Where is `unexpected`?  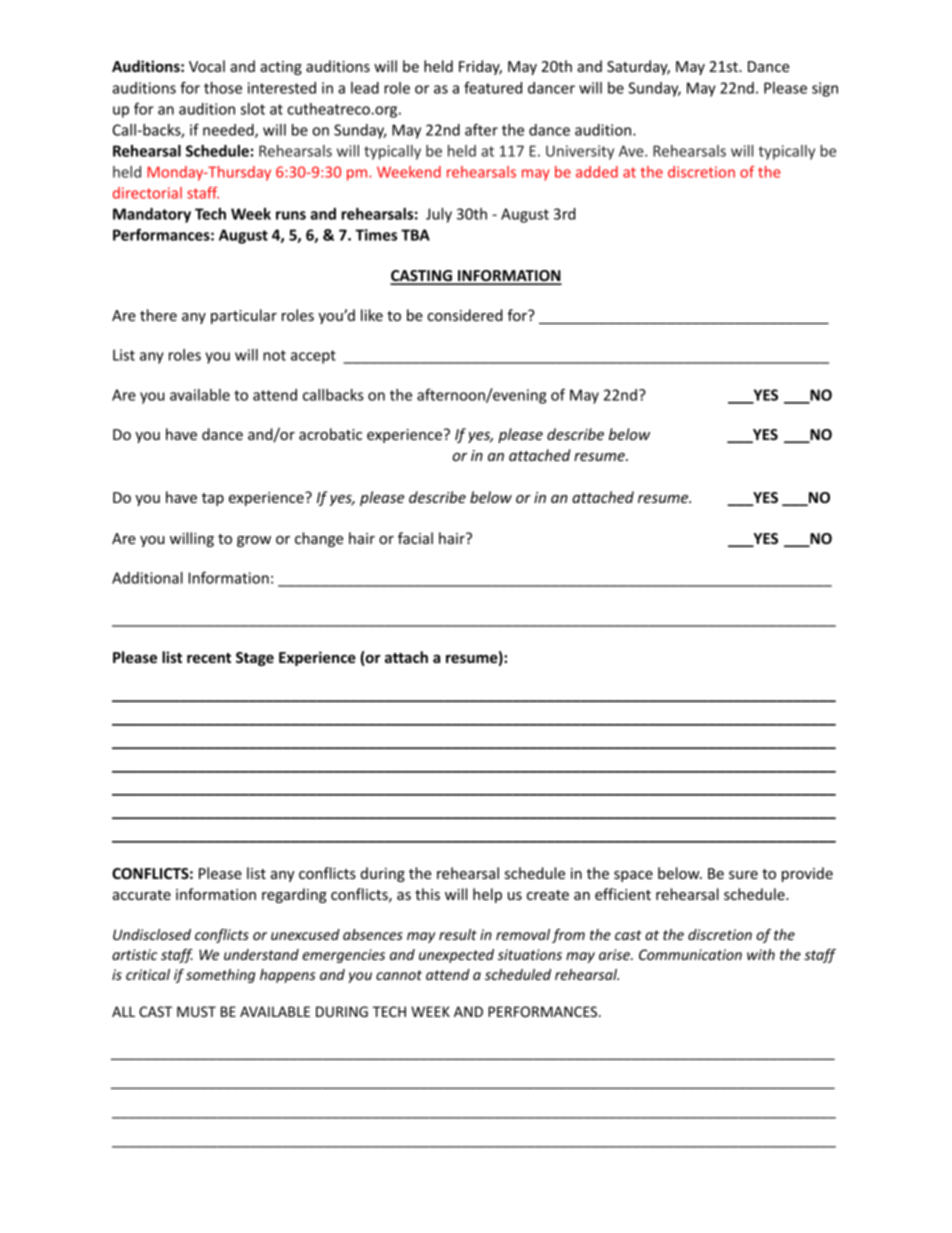
unexpected is located at coordinates (456, 956).
